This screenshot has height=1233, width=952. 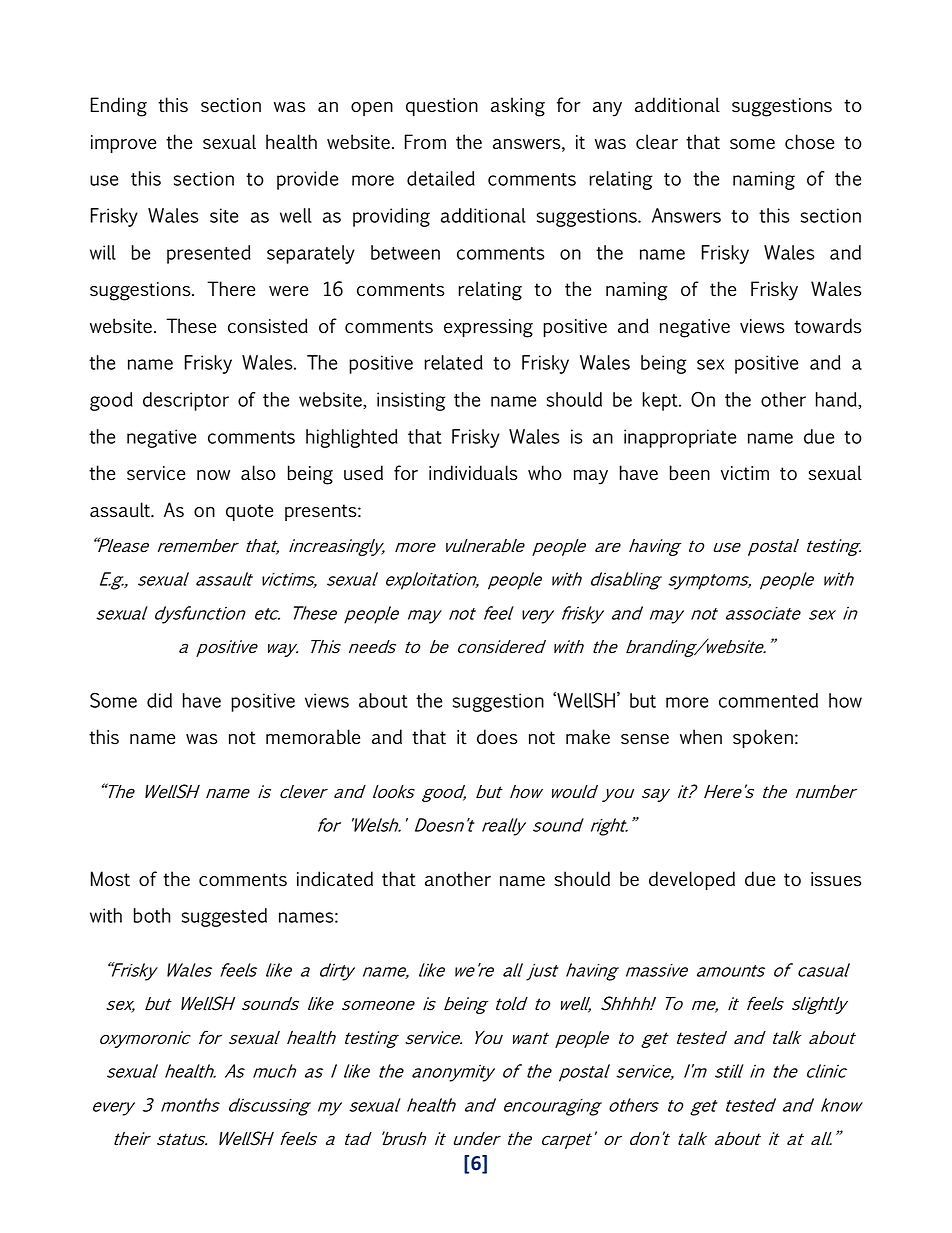 I want to click on expressing, so click(x=488, y=328).
